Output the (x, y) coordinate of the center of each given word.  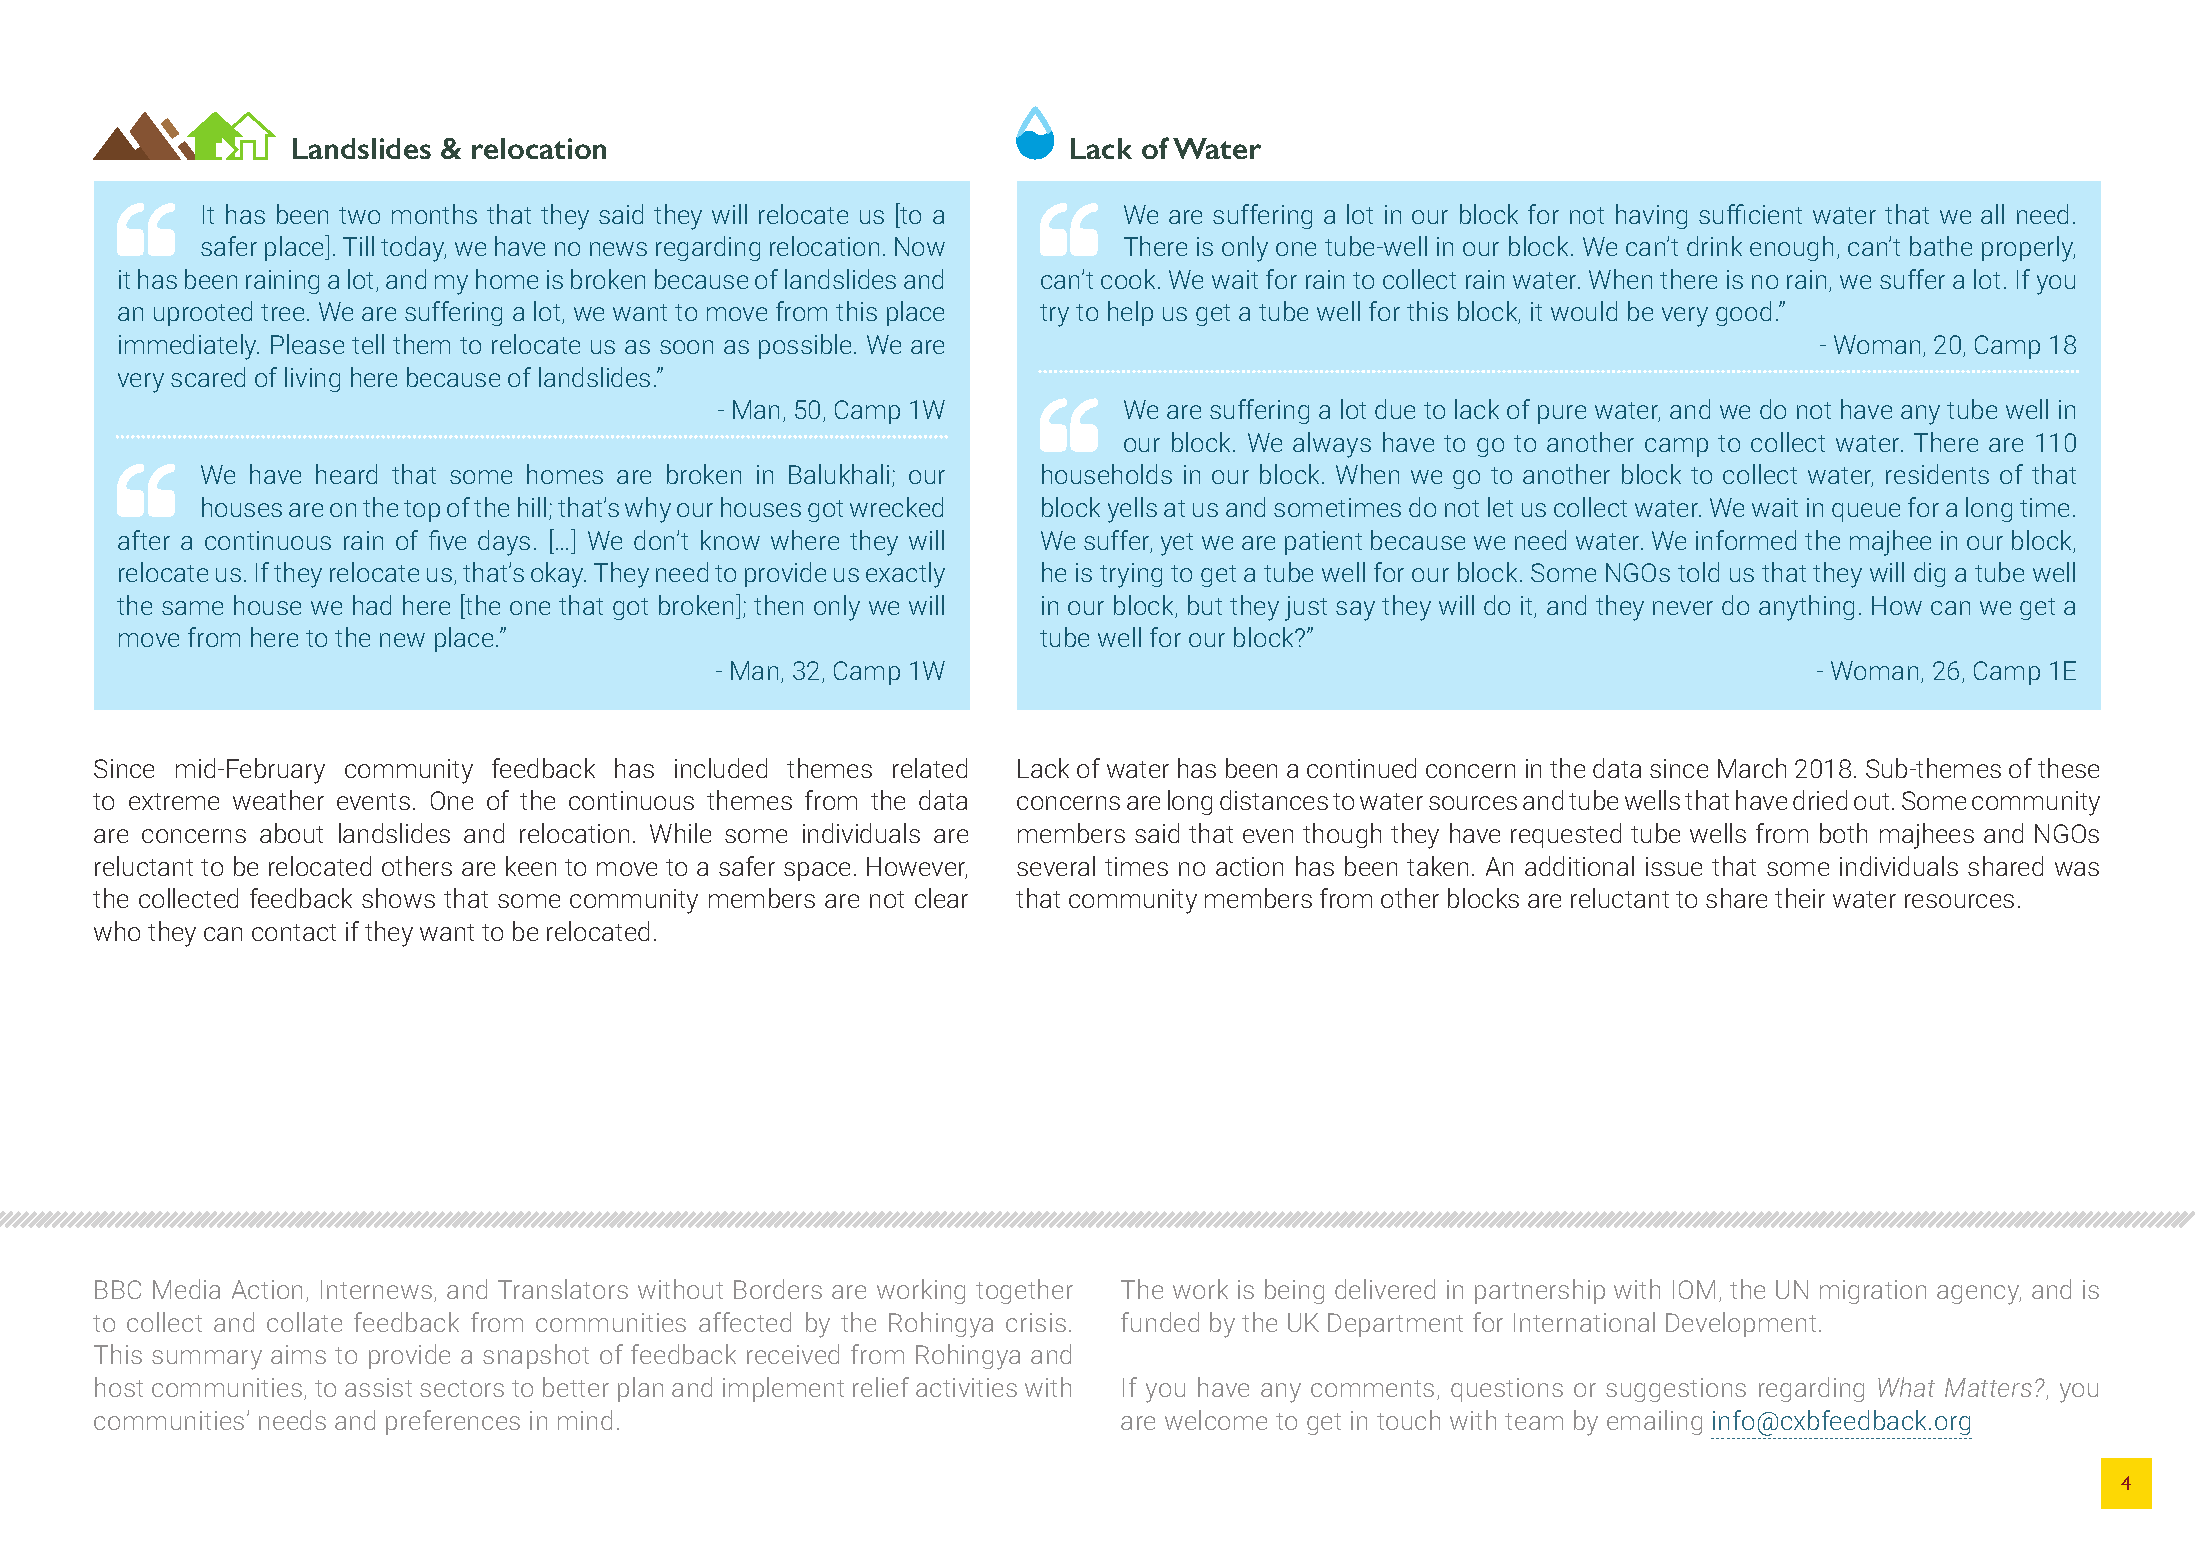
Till (358, 246)
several (1056, 866)
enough (1791, 248)
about (291, 833)
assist (378, 1387)
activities (966, 1387)
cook (1130, 279)
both (1843, 833)
